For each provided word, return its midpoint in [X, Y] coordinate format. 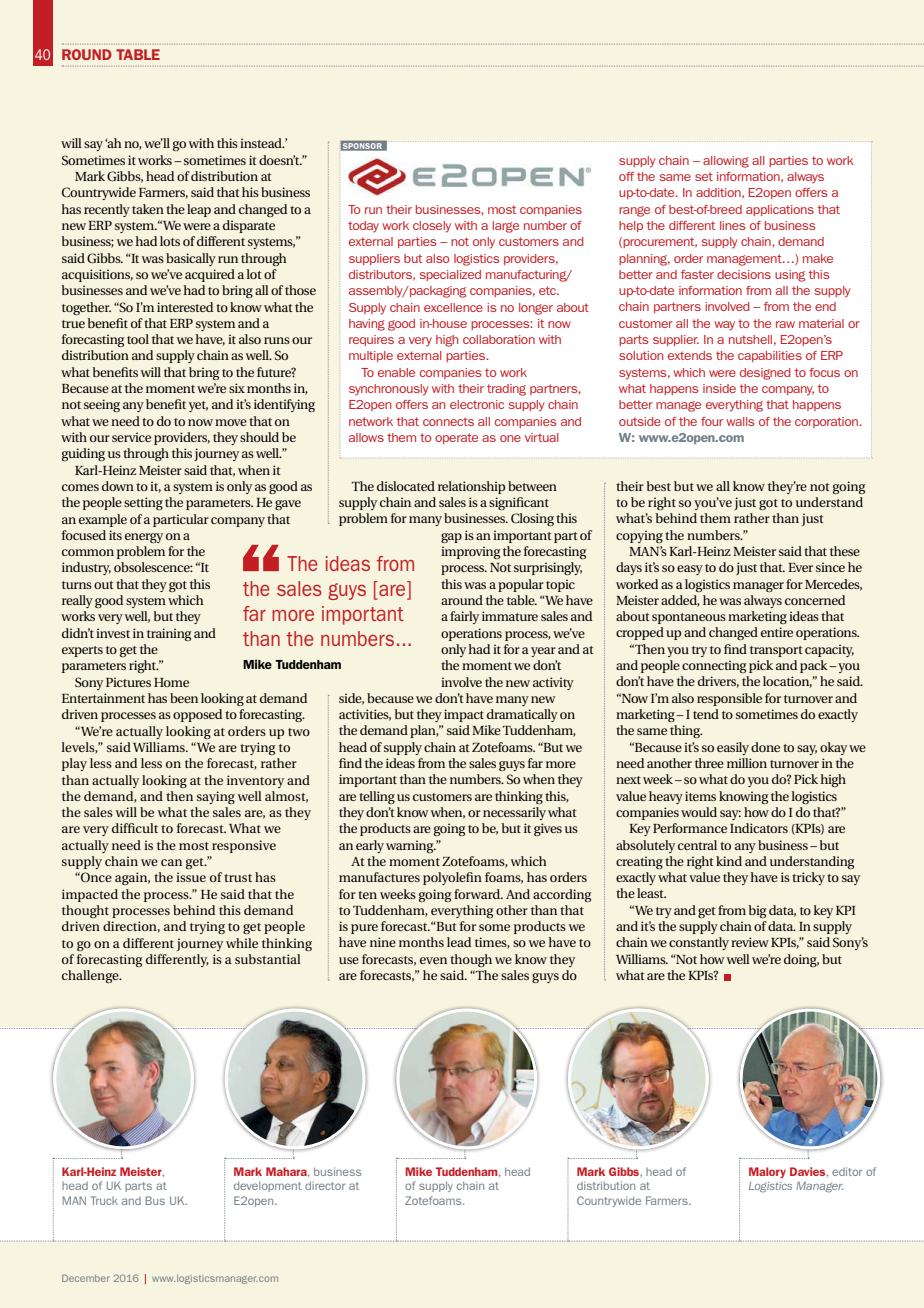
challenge [91, 976]
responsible [729, 699]
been [184, 698]
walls [740, 421]
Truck [104, 1200]
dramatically [522, 715]
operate [456, 438]
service [131, 437]
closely [432, 227]
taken [148, 209]
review [750, 942]
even [433, 960]
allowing [726, 162]
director [325, 1185]
